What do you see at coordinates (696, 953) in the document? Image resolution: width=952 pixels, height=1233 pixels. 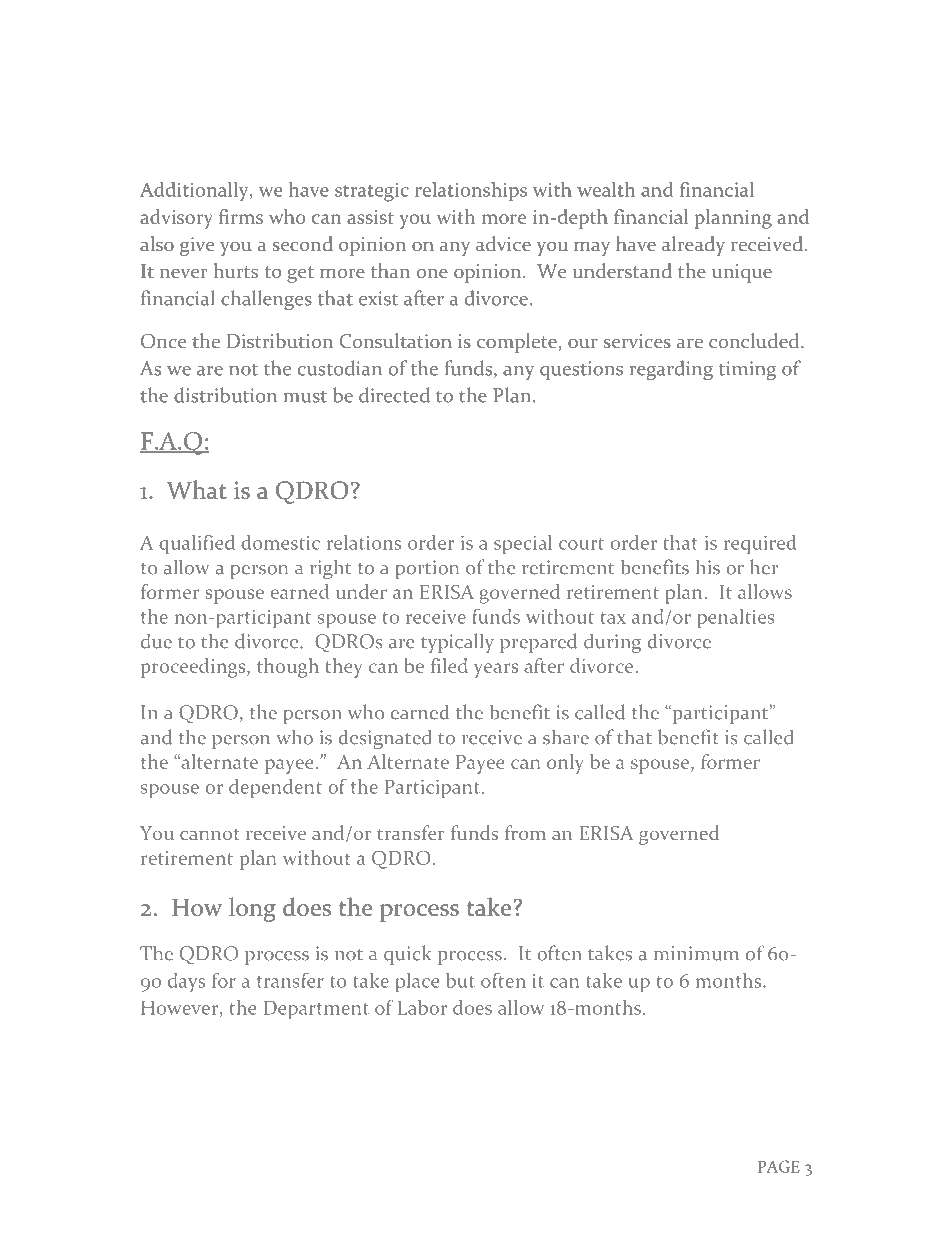 I see `minimum` at bounding box center [696, 953].
